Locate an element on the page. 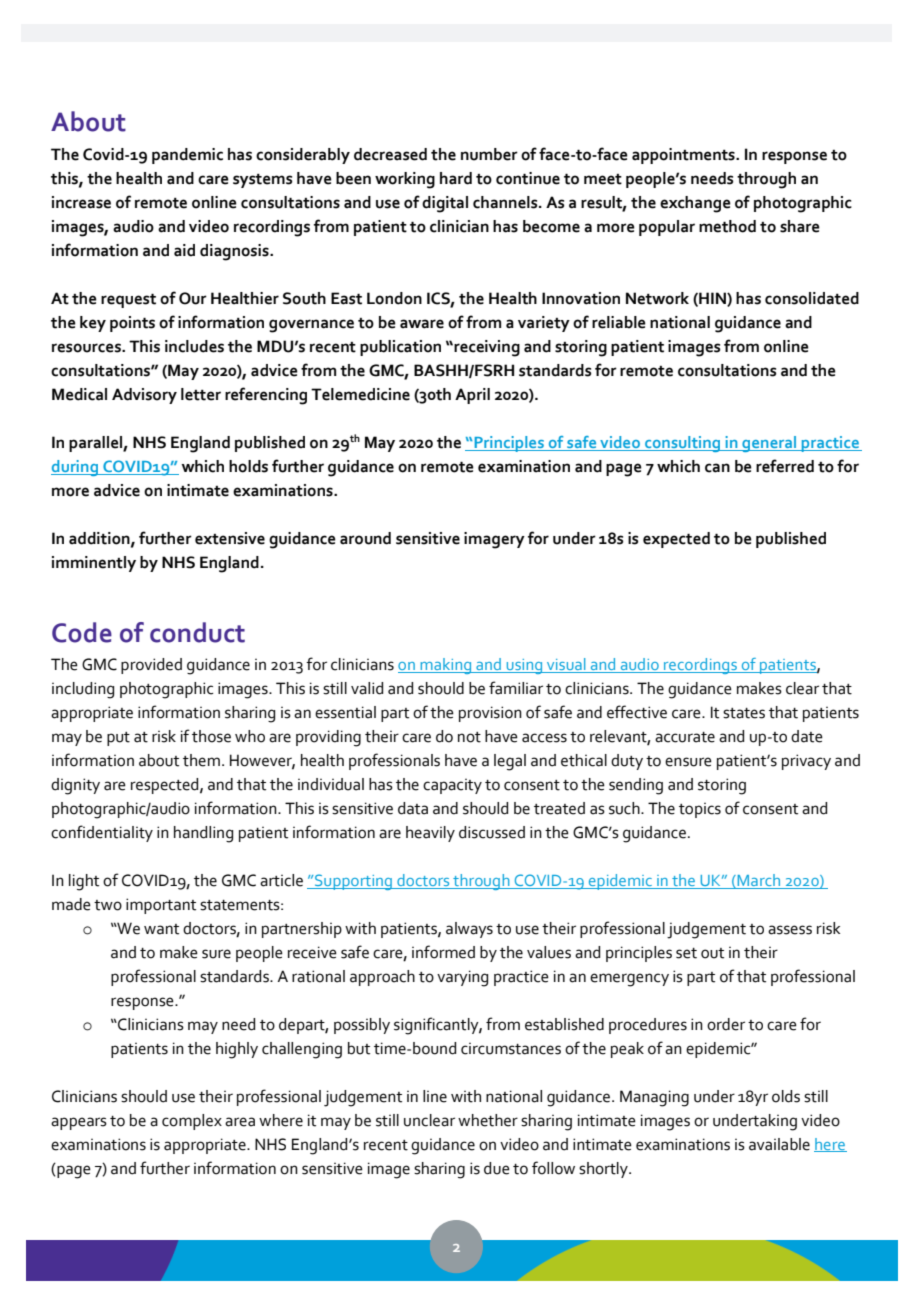 The width and height of the page is (924, 1307). exchange is located at coordinates (695, 204).
